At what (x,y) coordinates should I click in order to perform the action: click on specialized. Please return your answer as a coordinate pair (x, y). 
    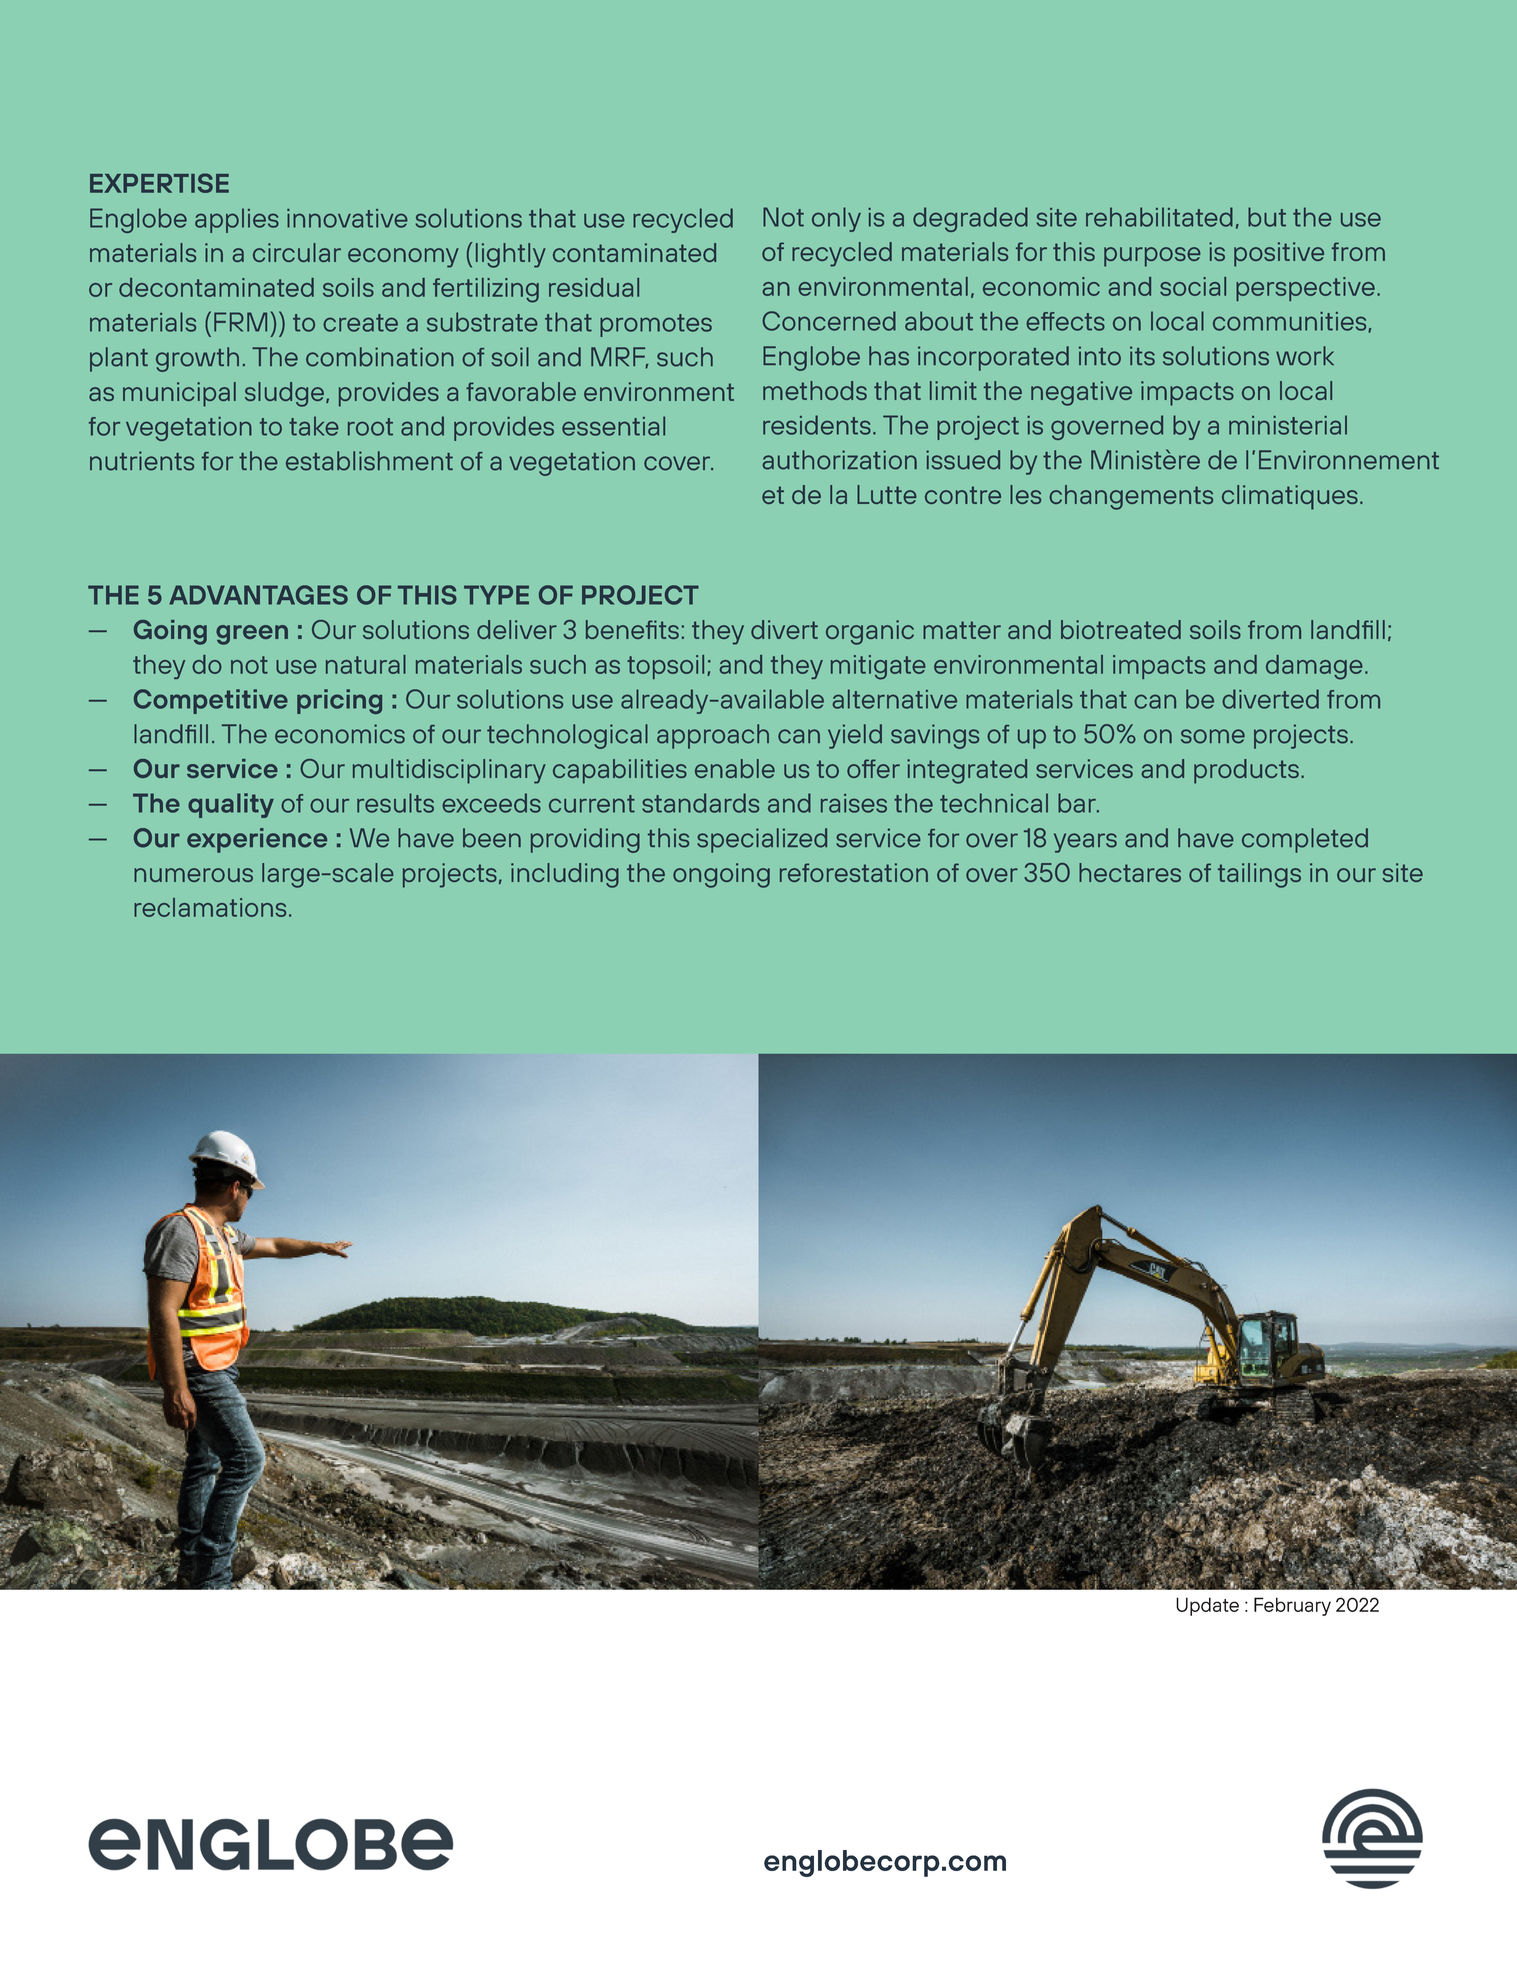
    Looking at the image, I should click on (762, 840).
